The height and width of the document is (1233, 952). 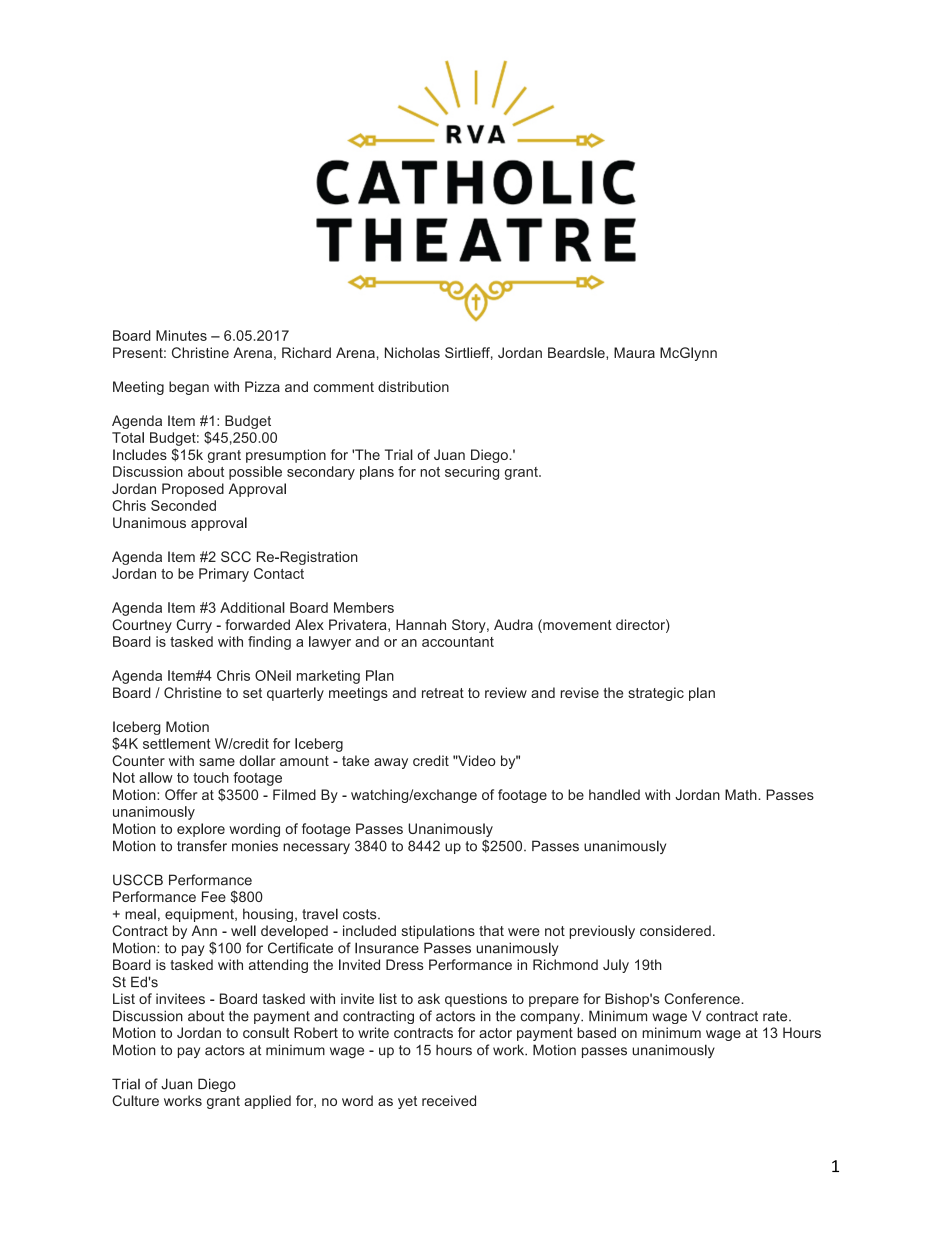 I want to click on settlement, so click(x=177, y=743).
